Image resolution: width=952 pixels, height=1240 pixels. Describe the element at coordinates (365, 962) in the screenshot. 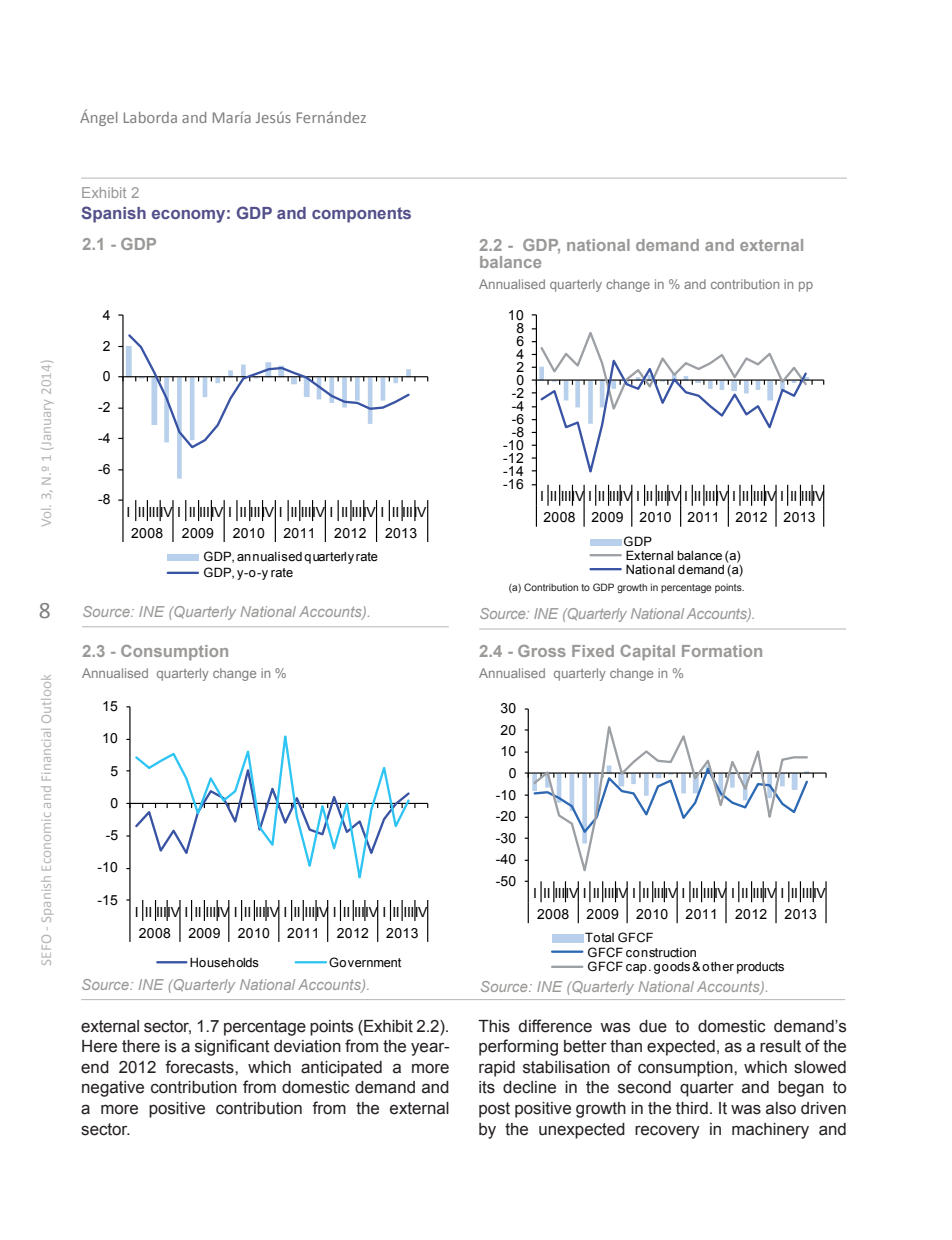

I see `Government` at that location.
